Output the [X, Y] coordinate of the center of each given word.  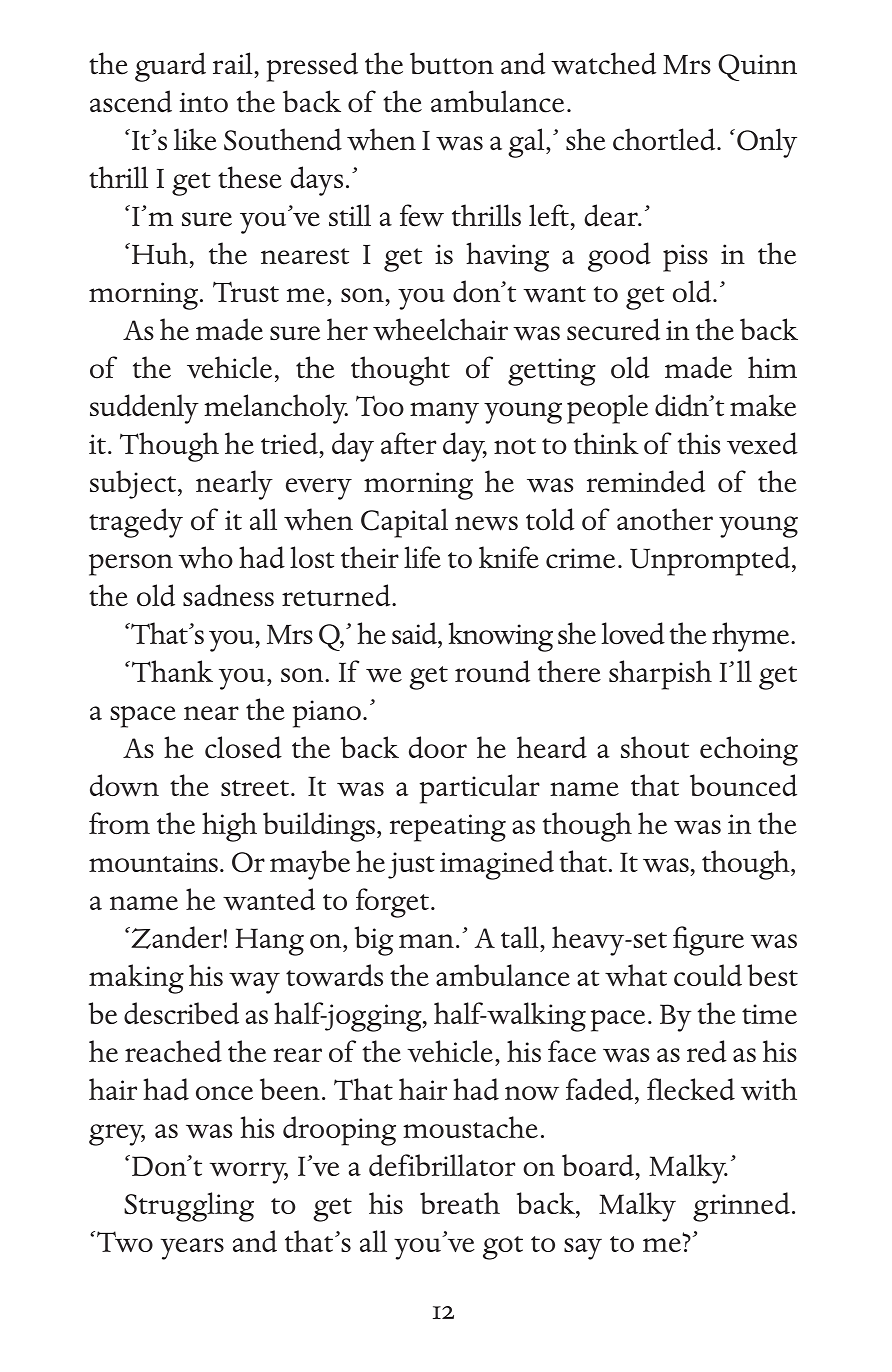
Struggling [189, 1207]
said [415, 633]
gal [527, 143]
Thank [171, 671]
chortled [665, 139]
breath [460, 1203]
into [203, 102]
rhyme [752, 637]
